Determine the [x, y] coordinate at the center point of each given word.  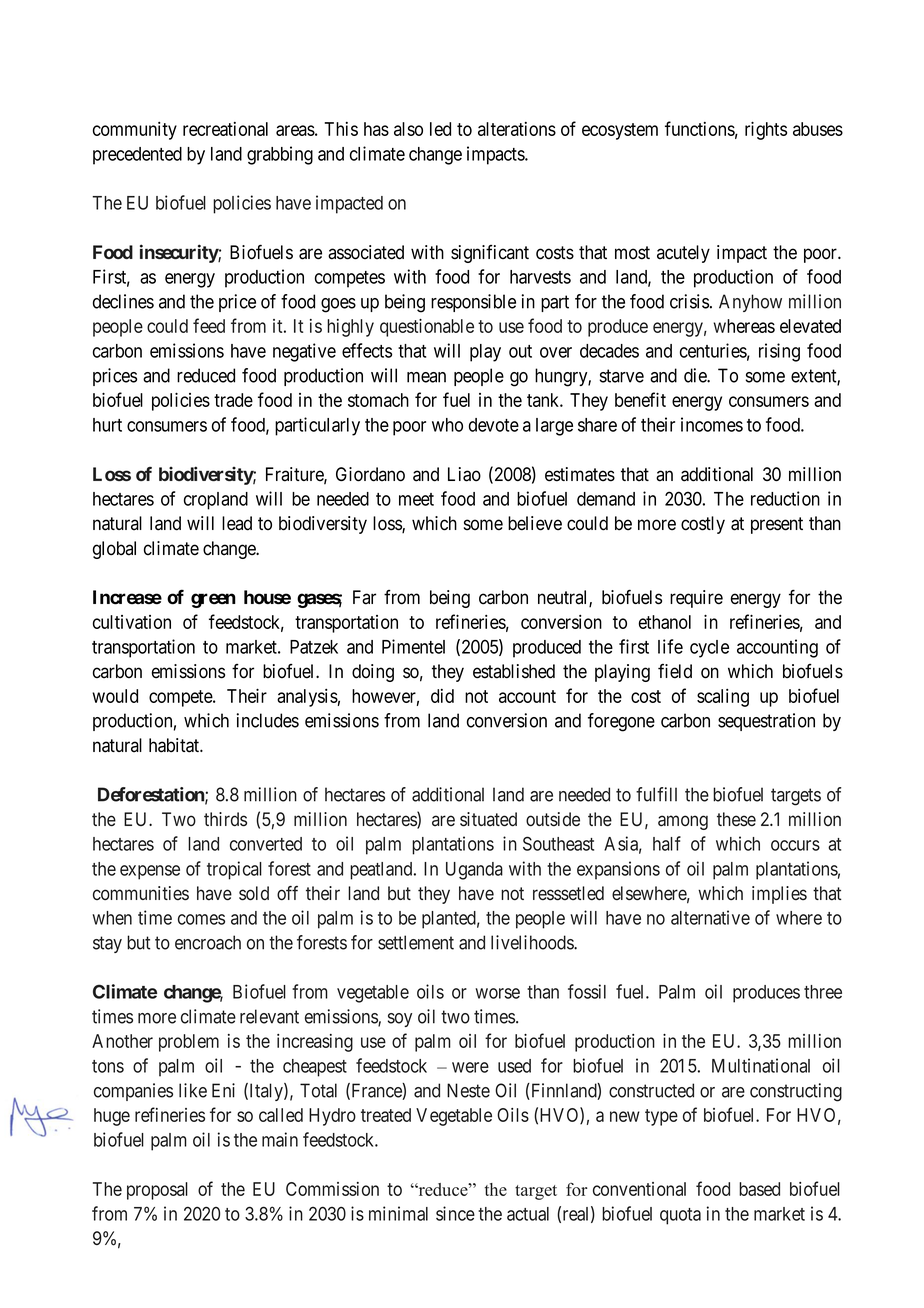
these [736, 819]
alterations [517, 129]
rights [766, 130]
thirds [225, 819]
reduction [785, 498]
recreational [225, 129]
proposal [157, 1191]
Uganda [474, 871]
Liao [464, 474]
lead [237, 523]
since [455, 1213]
